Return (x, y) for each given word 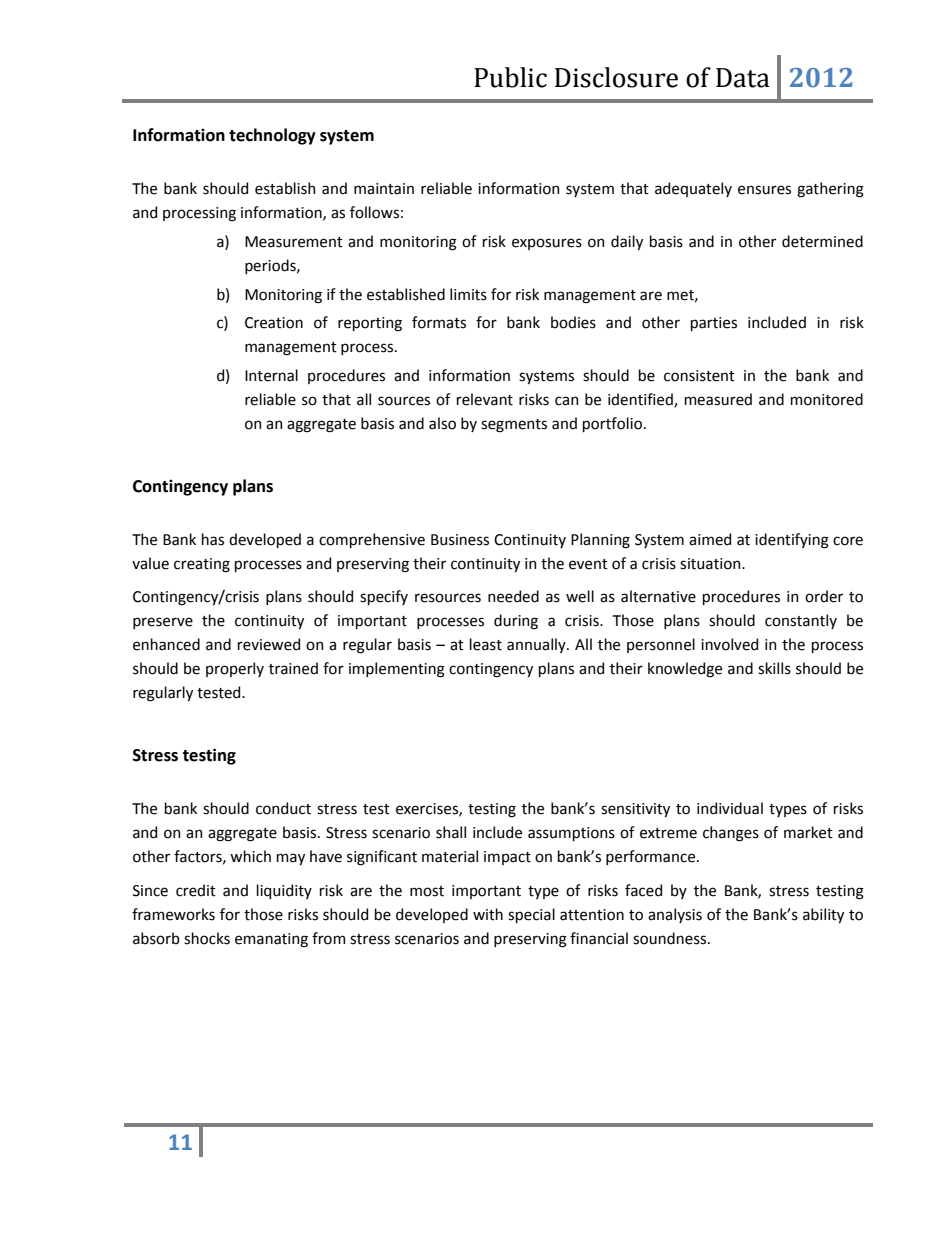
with (488, 914)
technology (272, 136)
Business (460, 540)
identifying (792, 541)
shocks (207, 938)
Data (743, 78)
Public (510, 77)
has (213, 539)
